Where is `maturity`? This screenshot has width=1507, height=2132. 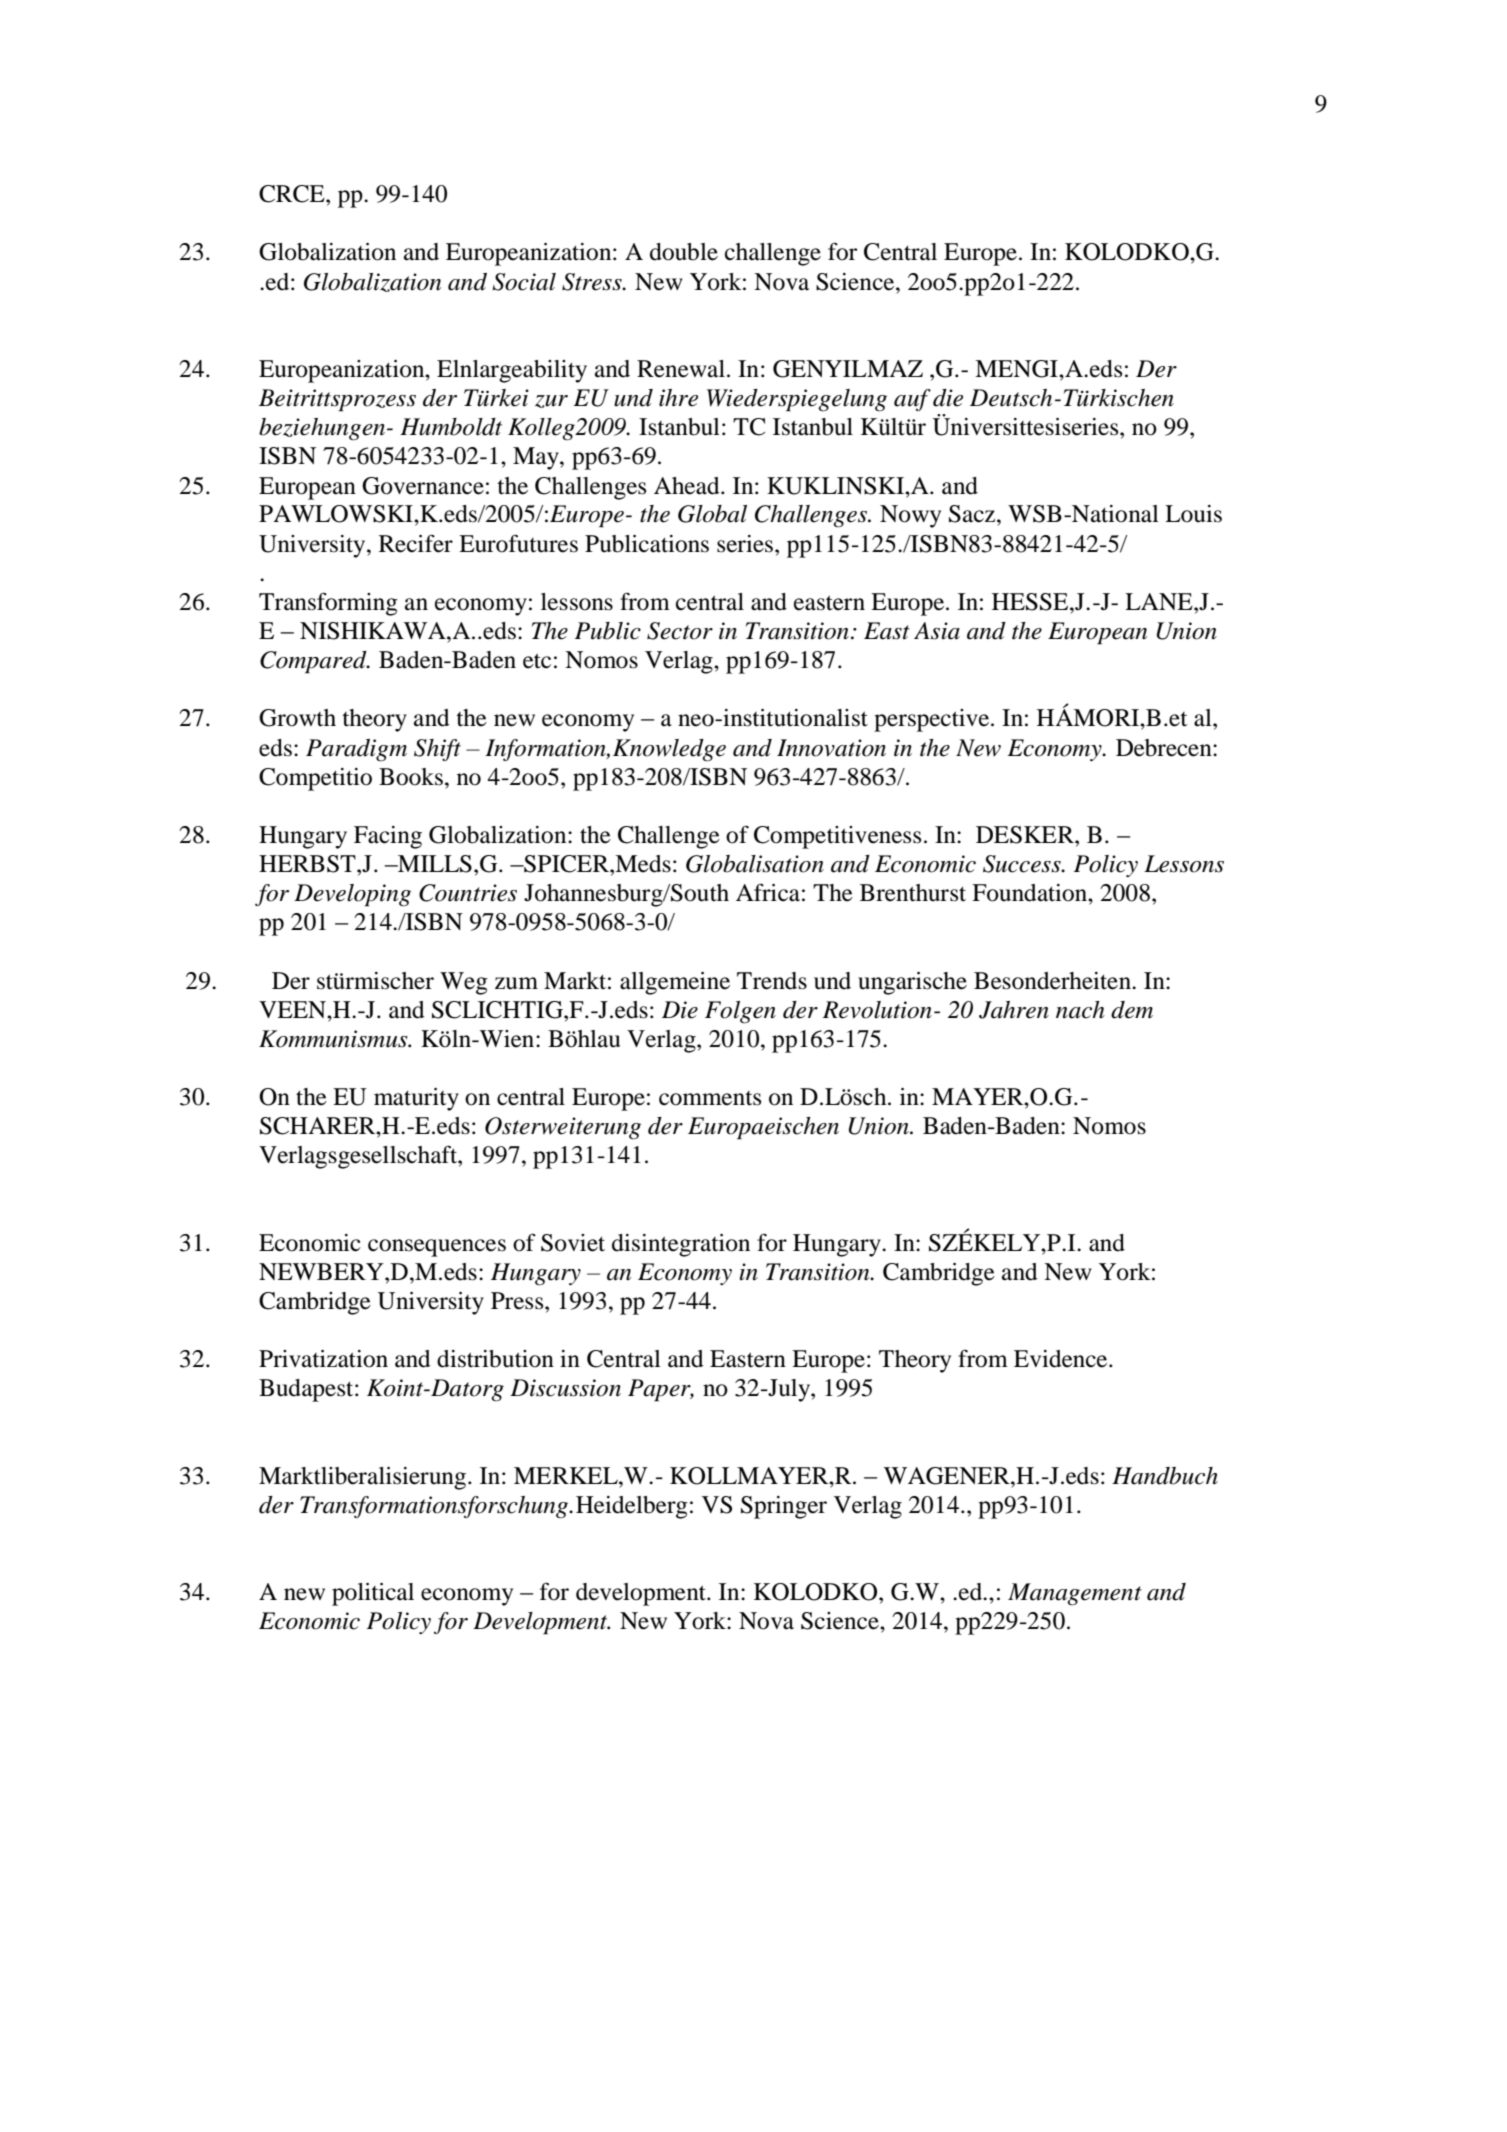
maturity is located at coordinates (416, 1099).
